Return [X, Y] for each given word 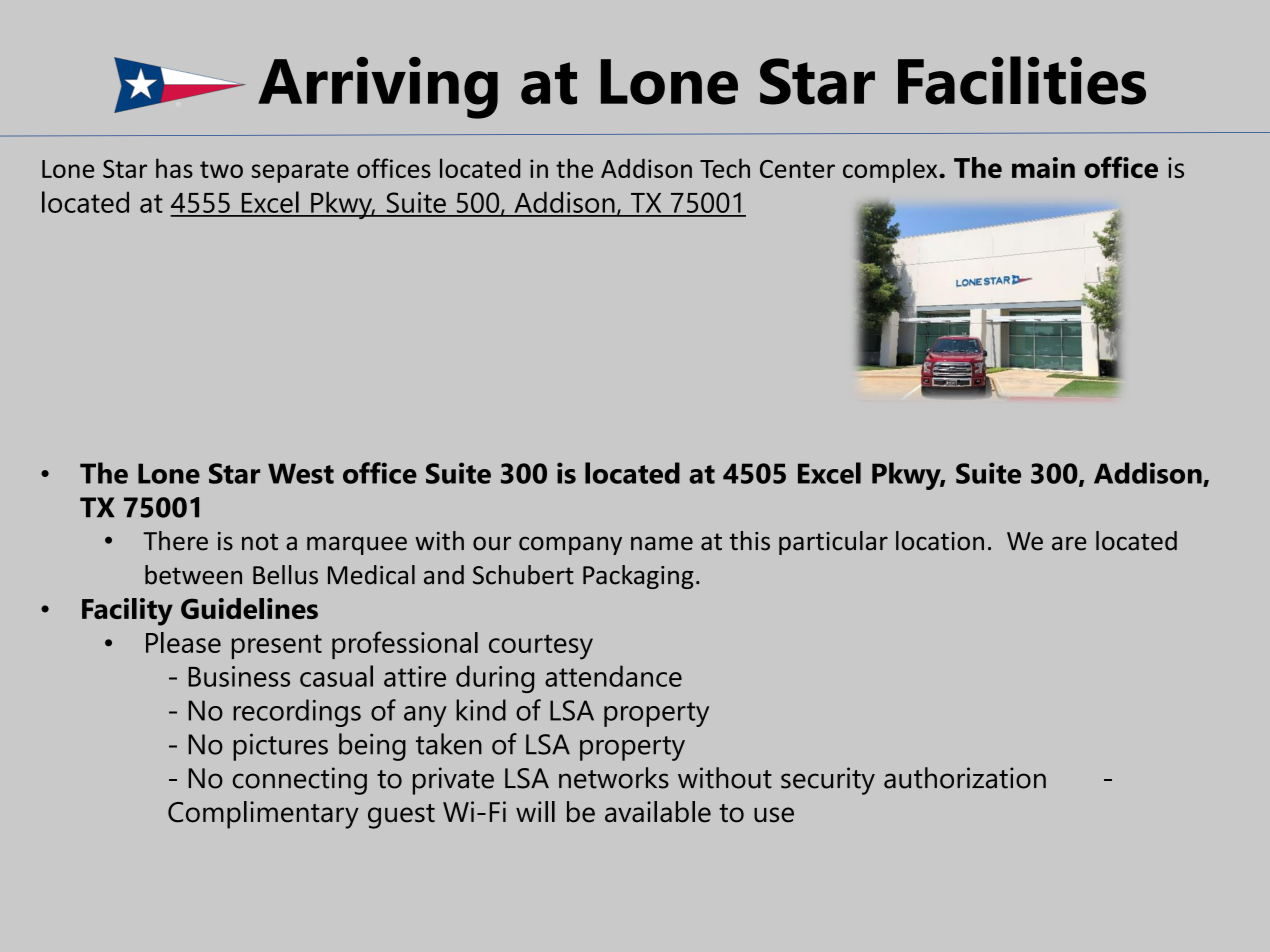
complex [891, 170]
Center [797, 169]
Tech [725, 168]
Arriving [378, 88]
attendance [613, 676]
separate [300, 172]
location [940, 541]
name [662, 543]
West [301, 473]
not [260, 542]
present [277, 646]
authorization [965, 778]
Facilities [1022, 80]
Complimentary [263, 815]
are [1069, 543]
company [570, 545]
